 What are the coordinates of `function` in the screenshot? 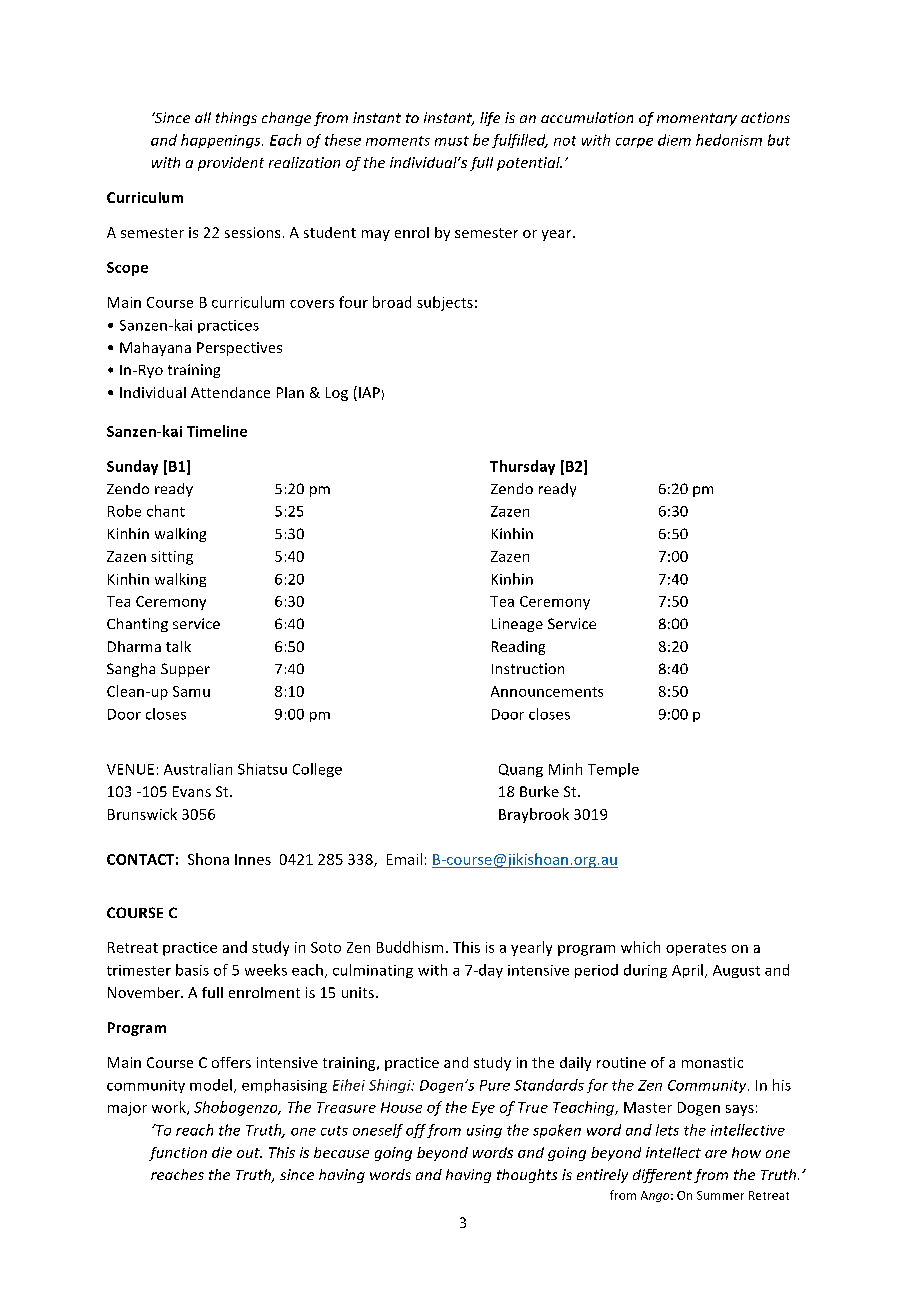 It's located at (178, 1154).
